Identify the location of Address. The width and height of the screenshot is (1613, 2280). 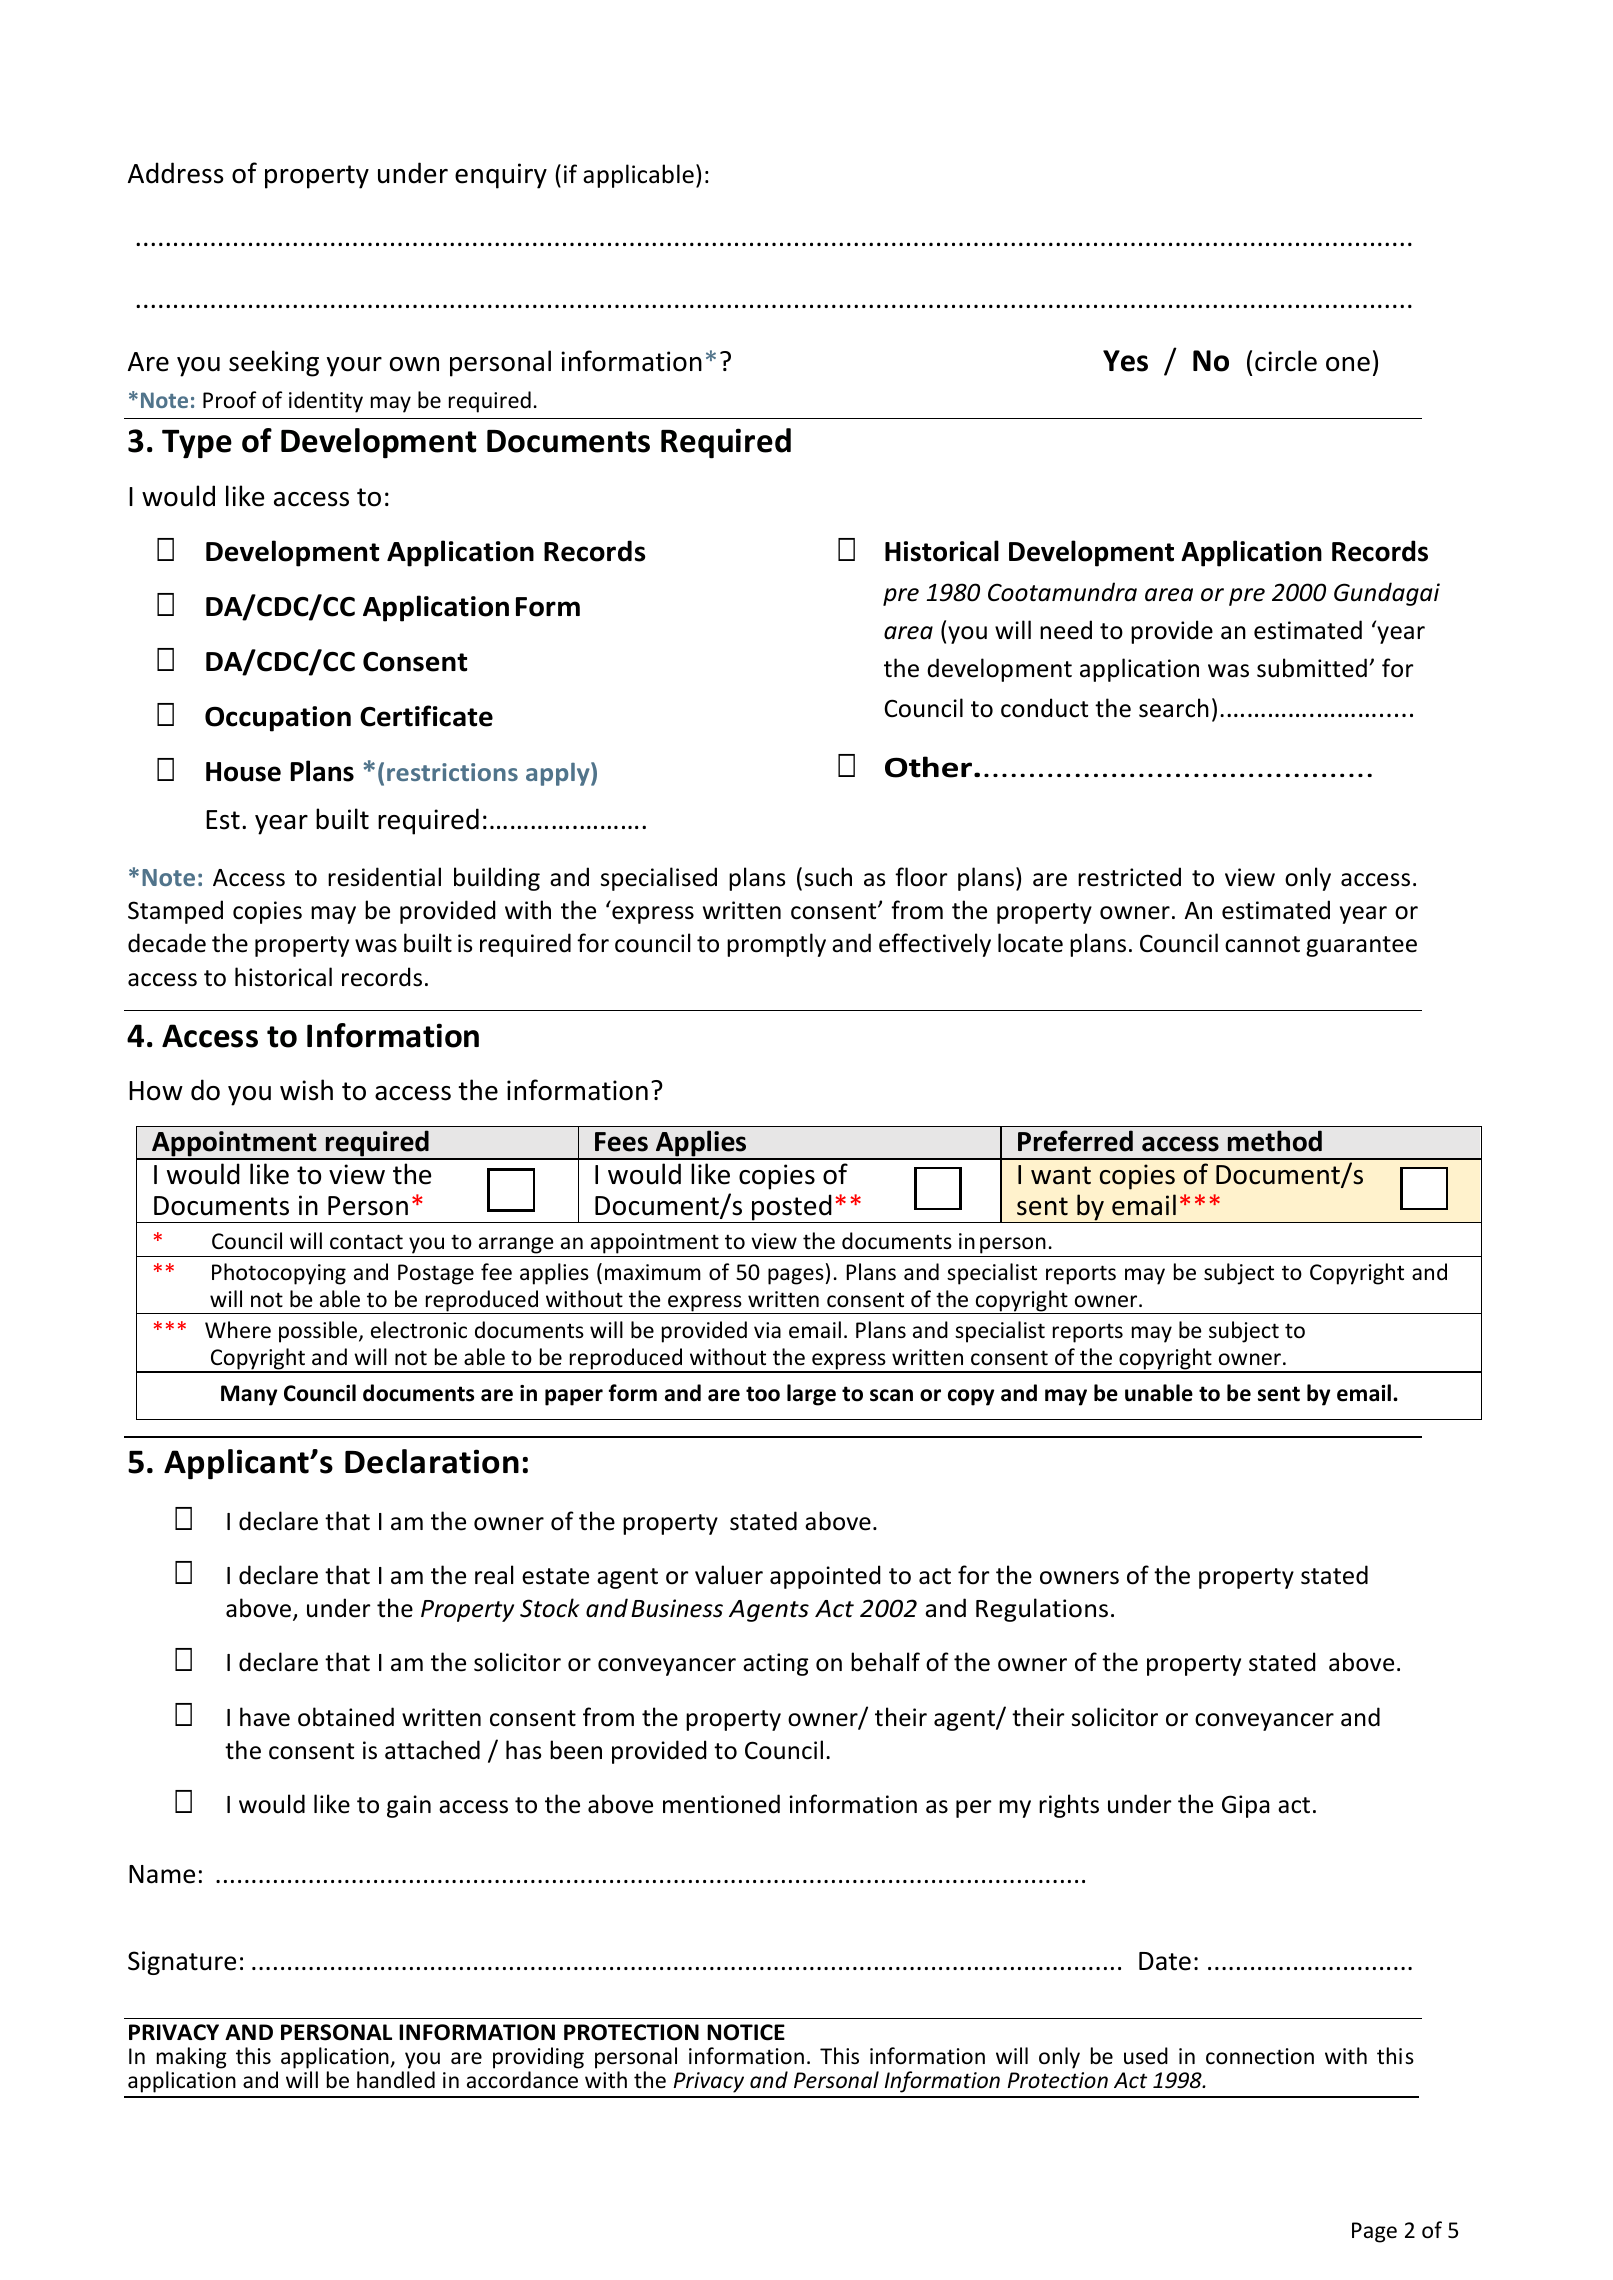
(175, 173).
